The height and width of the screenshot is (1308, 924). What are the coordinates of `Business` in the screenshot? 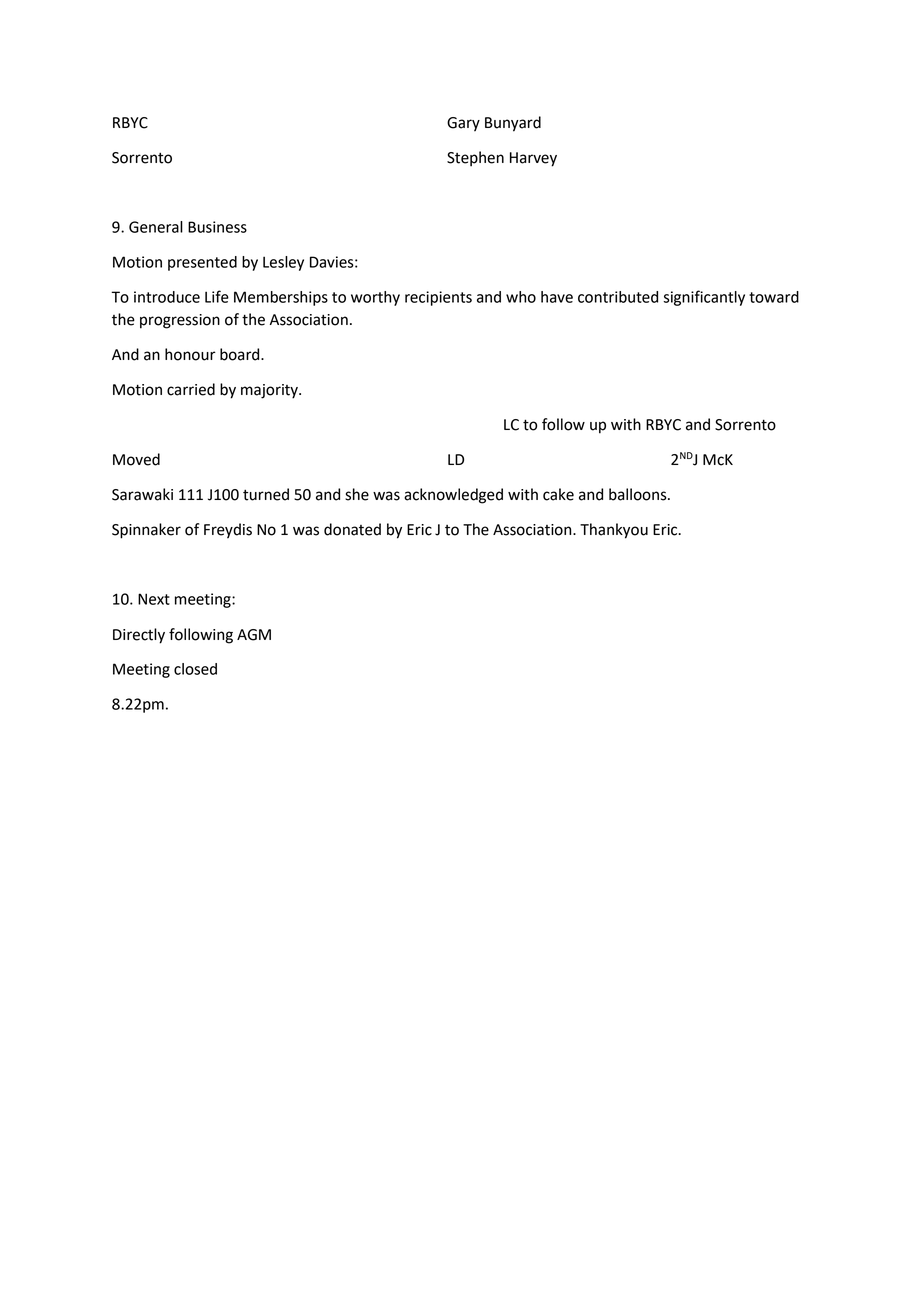 It's located at (217, 227).
